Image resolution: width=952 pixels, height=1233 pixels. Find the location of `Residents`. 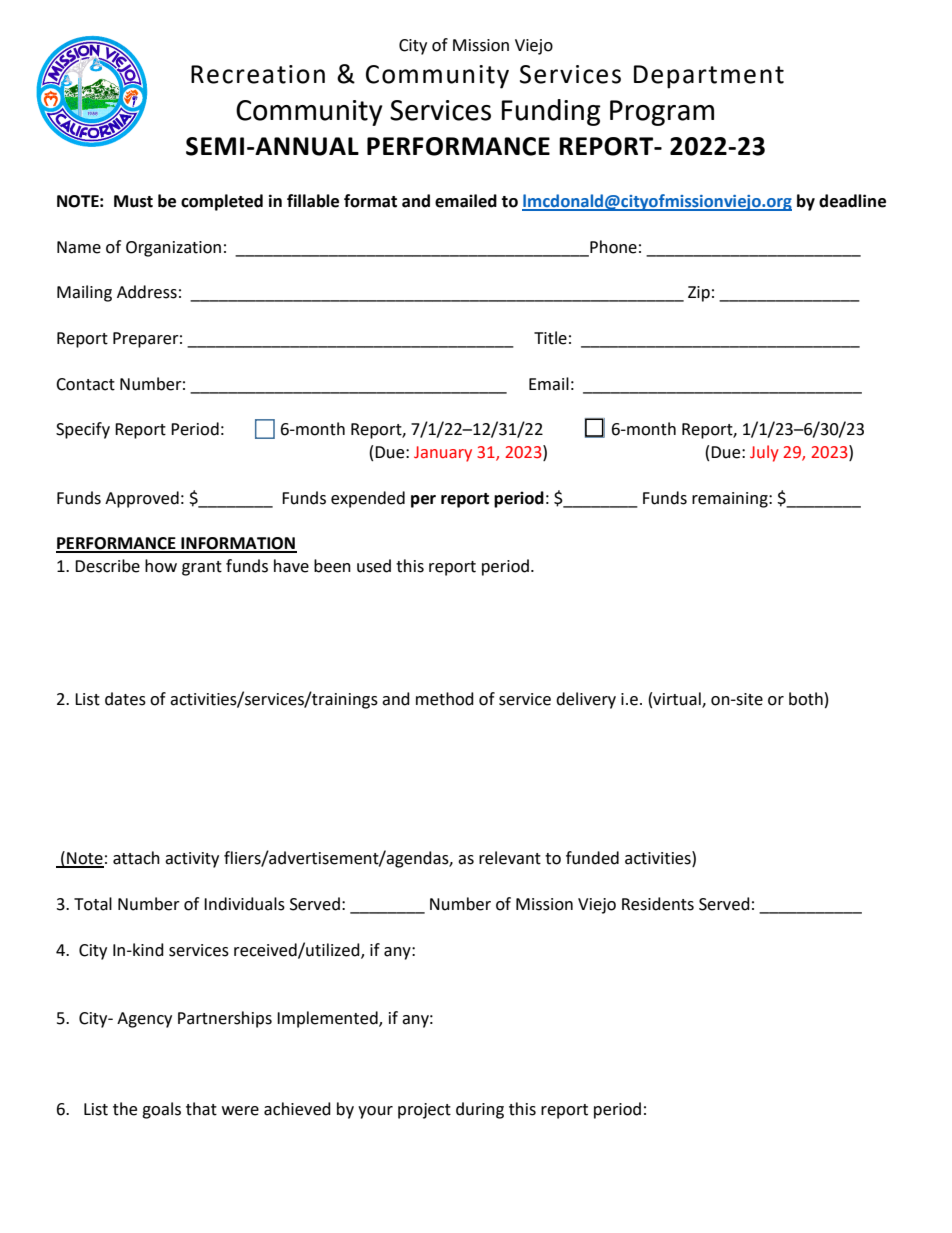

Residents is located at coordinates (658, 904).
